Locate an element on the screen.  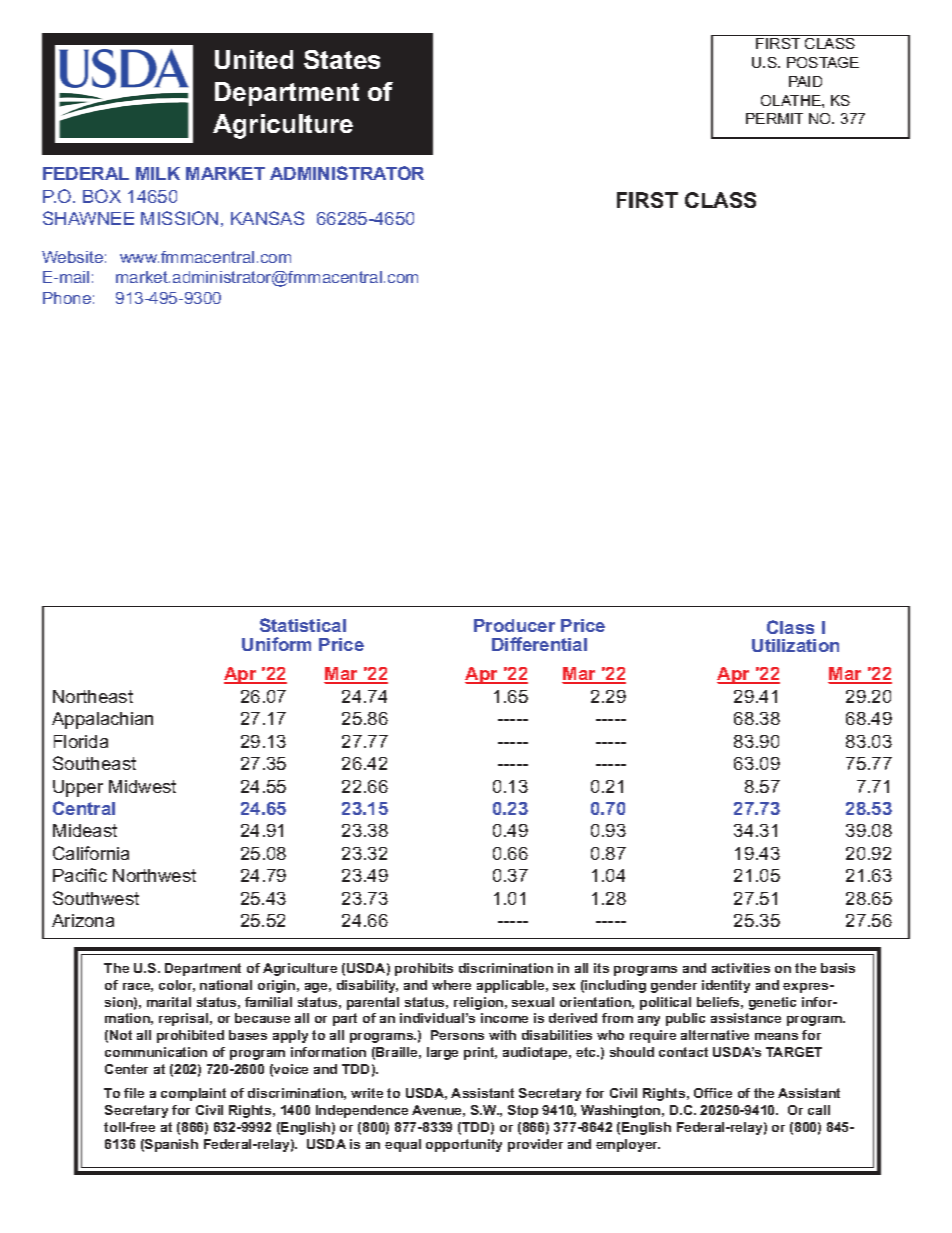
States is located at coordinates (342, 59).
